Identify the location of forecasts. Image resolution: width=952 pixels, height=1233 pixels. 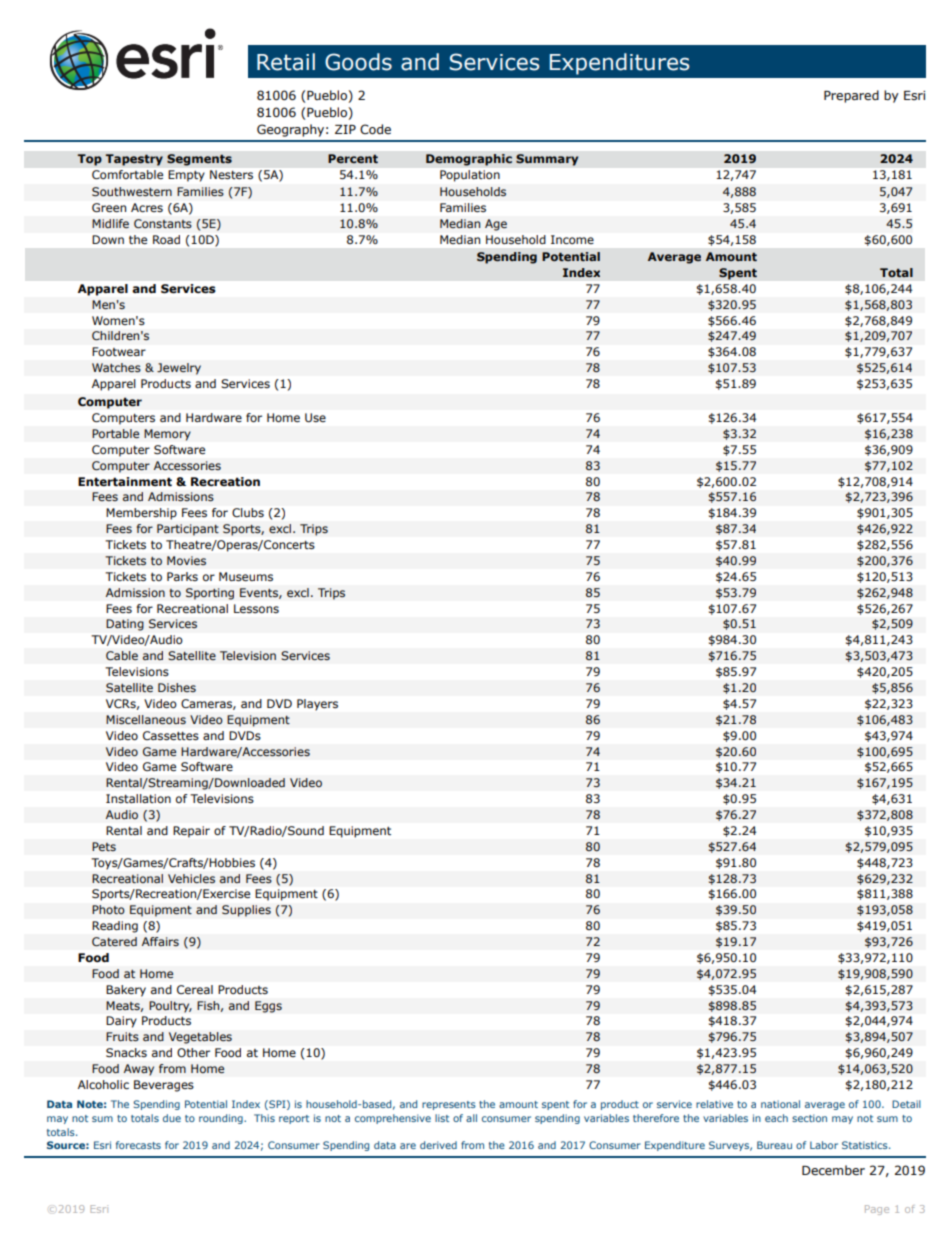
(138, 1145).
